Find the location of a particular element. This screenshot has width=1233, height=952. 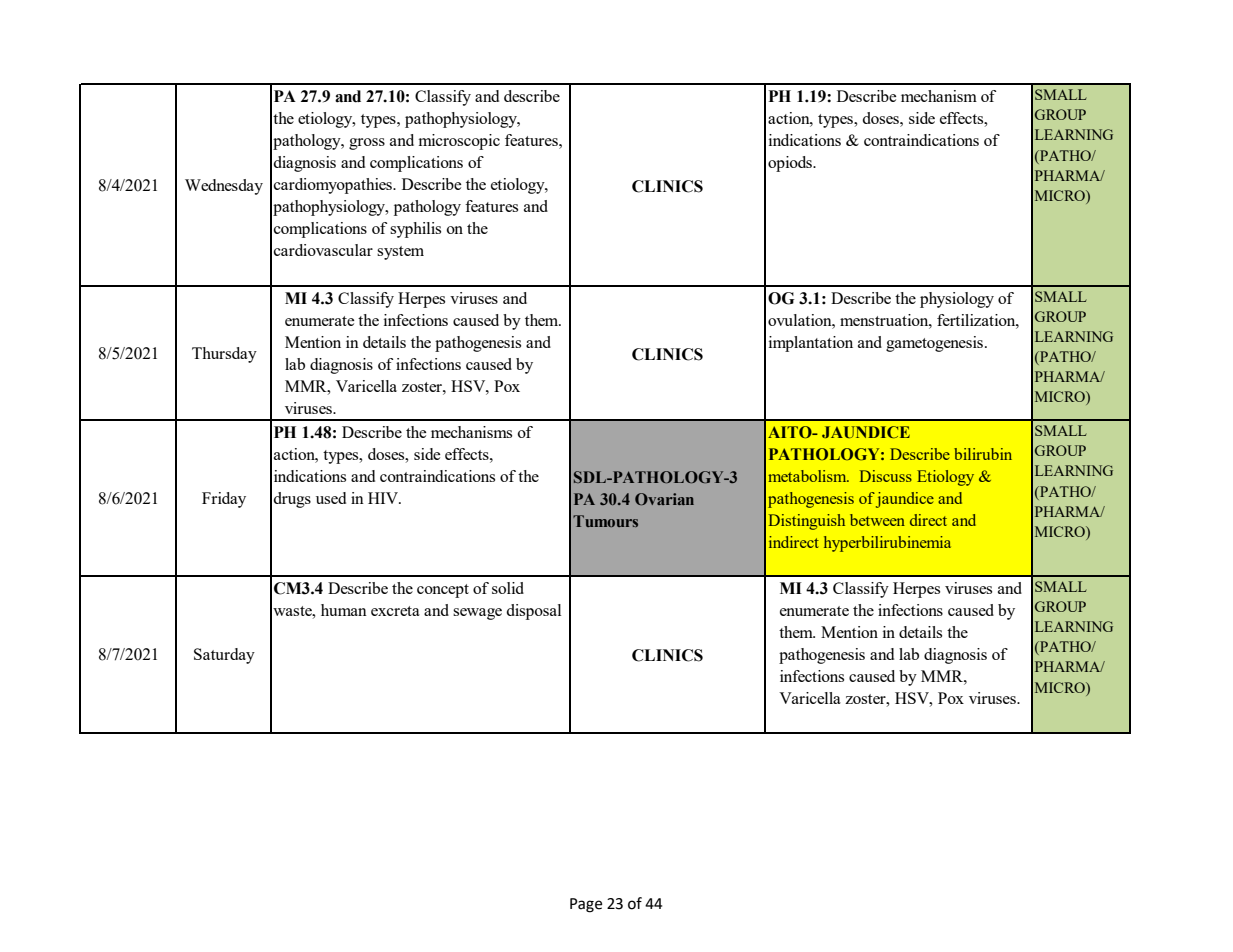

drugs is located at coordinates (292, 500).
